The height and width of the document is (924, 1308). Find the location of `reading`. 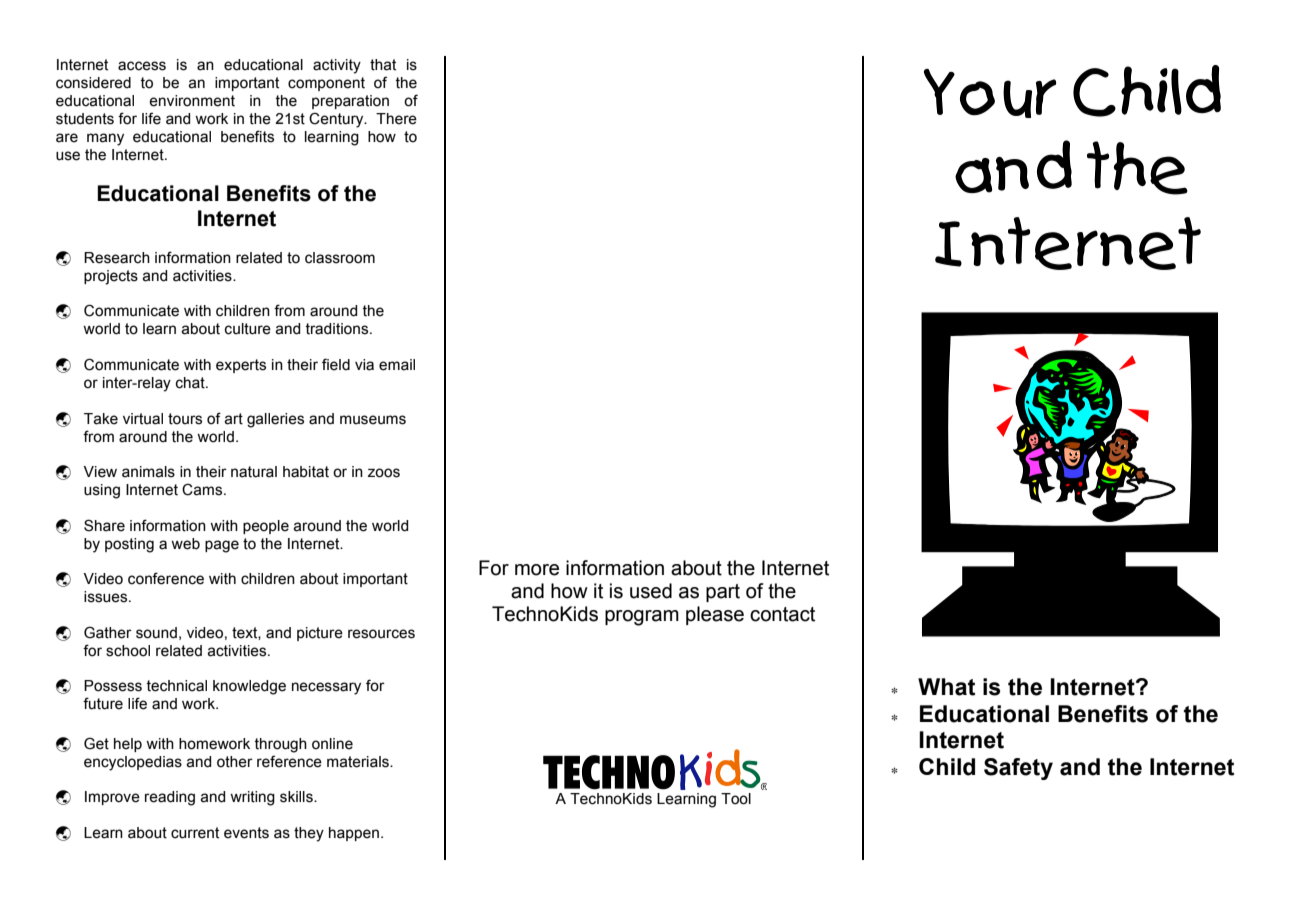

reading is located at coordinates (170, 798).
